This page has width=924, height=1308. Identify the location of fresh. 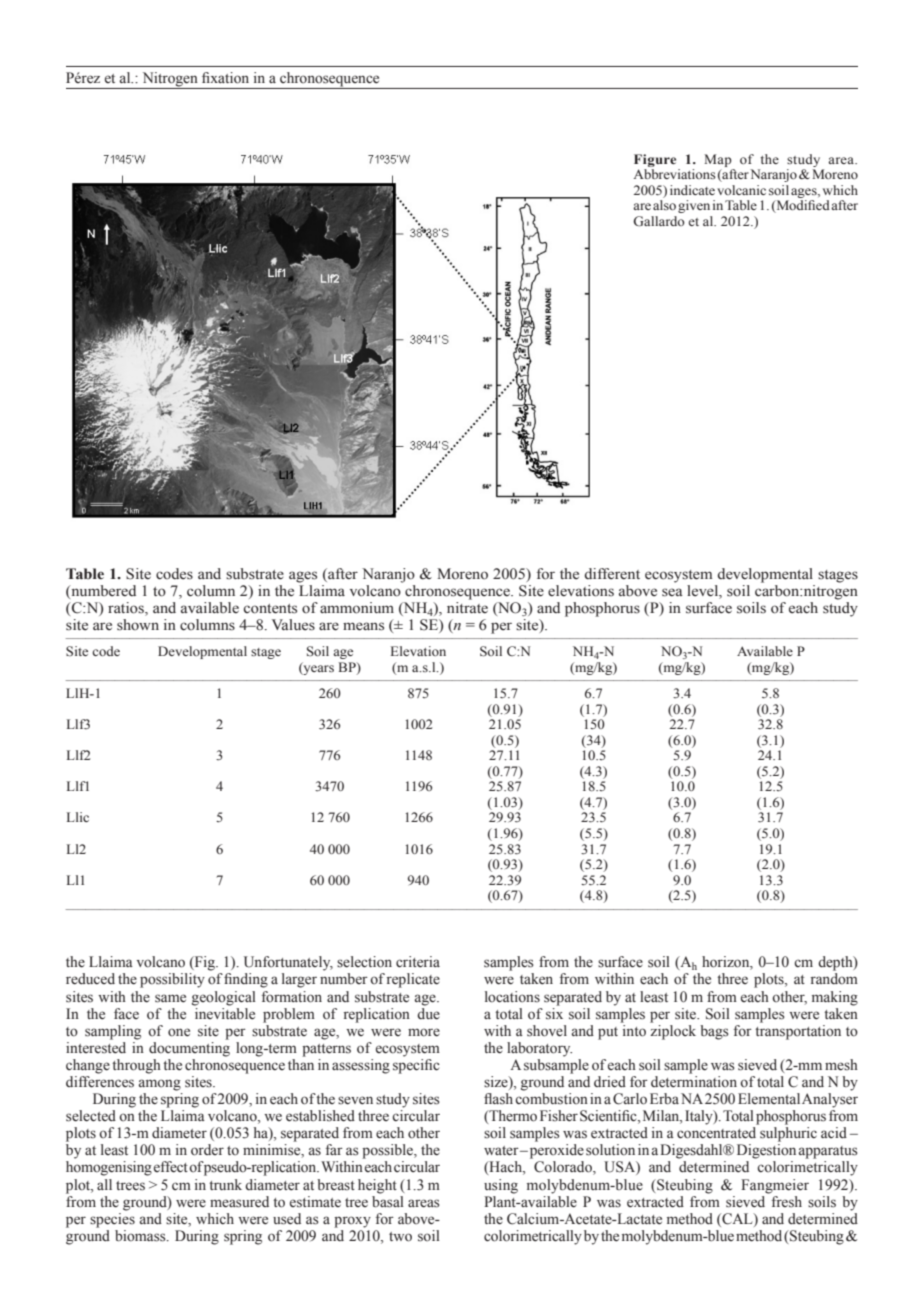
(785, 1200).
